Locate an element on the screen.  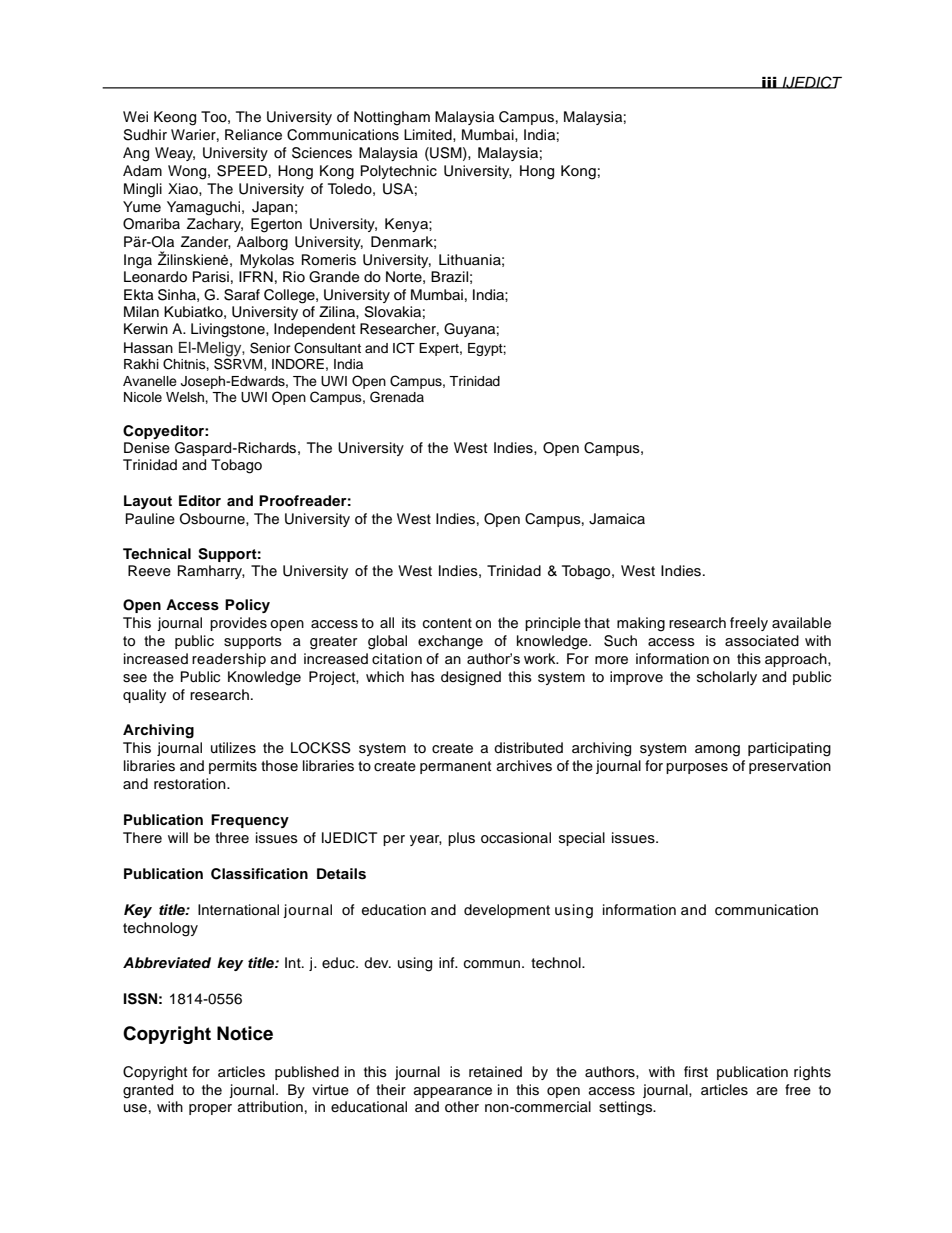
proper is located at coordinates (210, 1109).
